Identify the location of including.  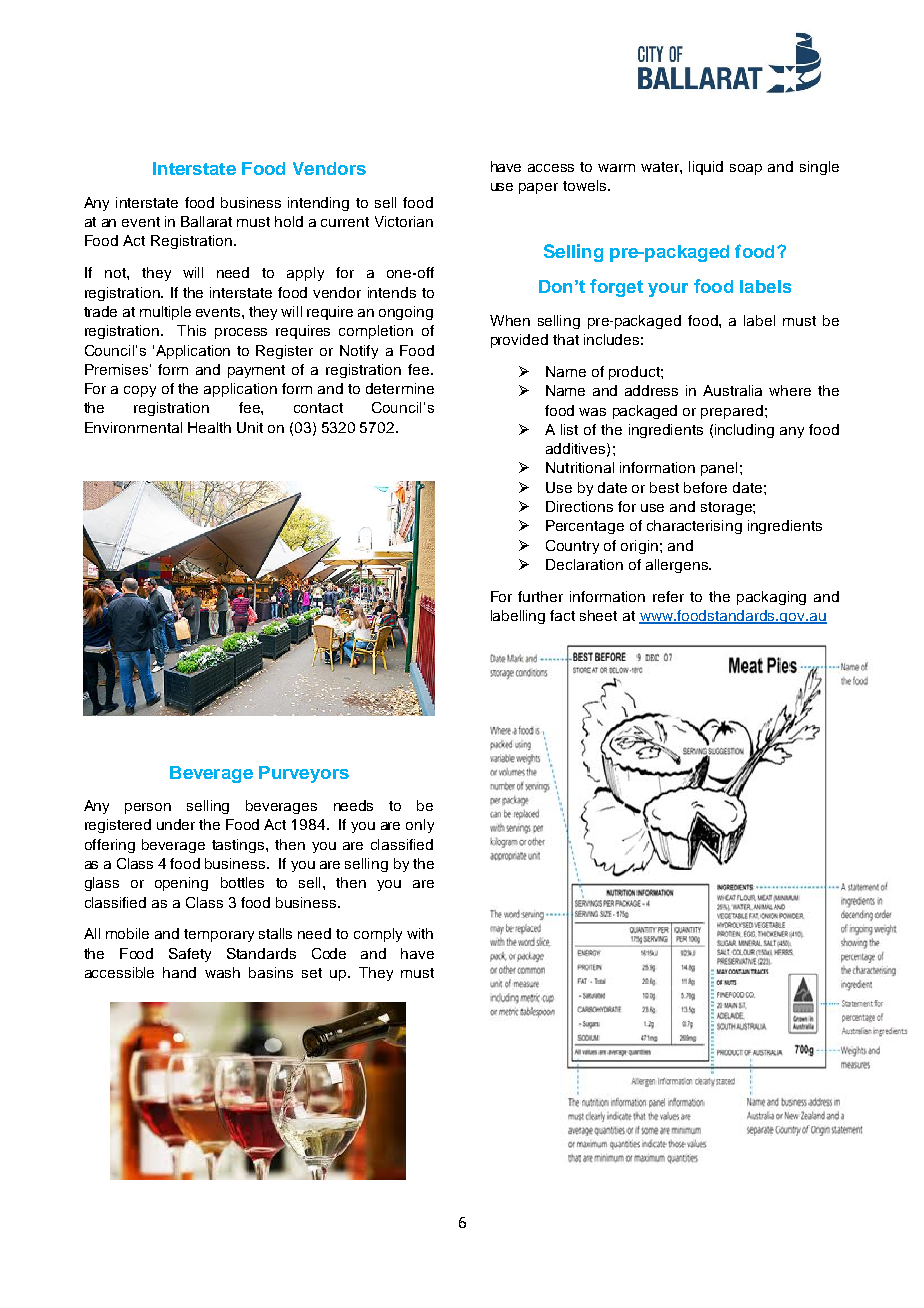
(744, 431).
